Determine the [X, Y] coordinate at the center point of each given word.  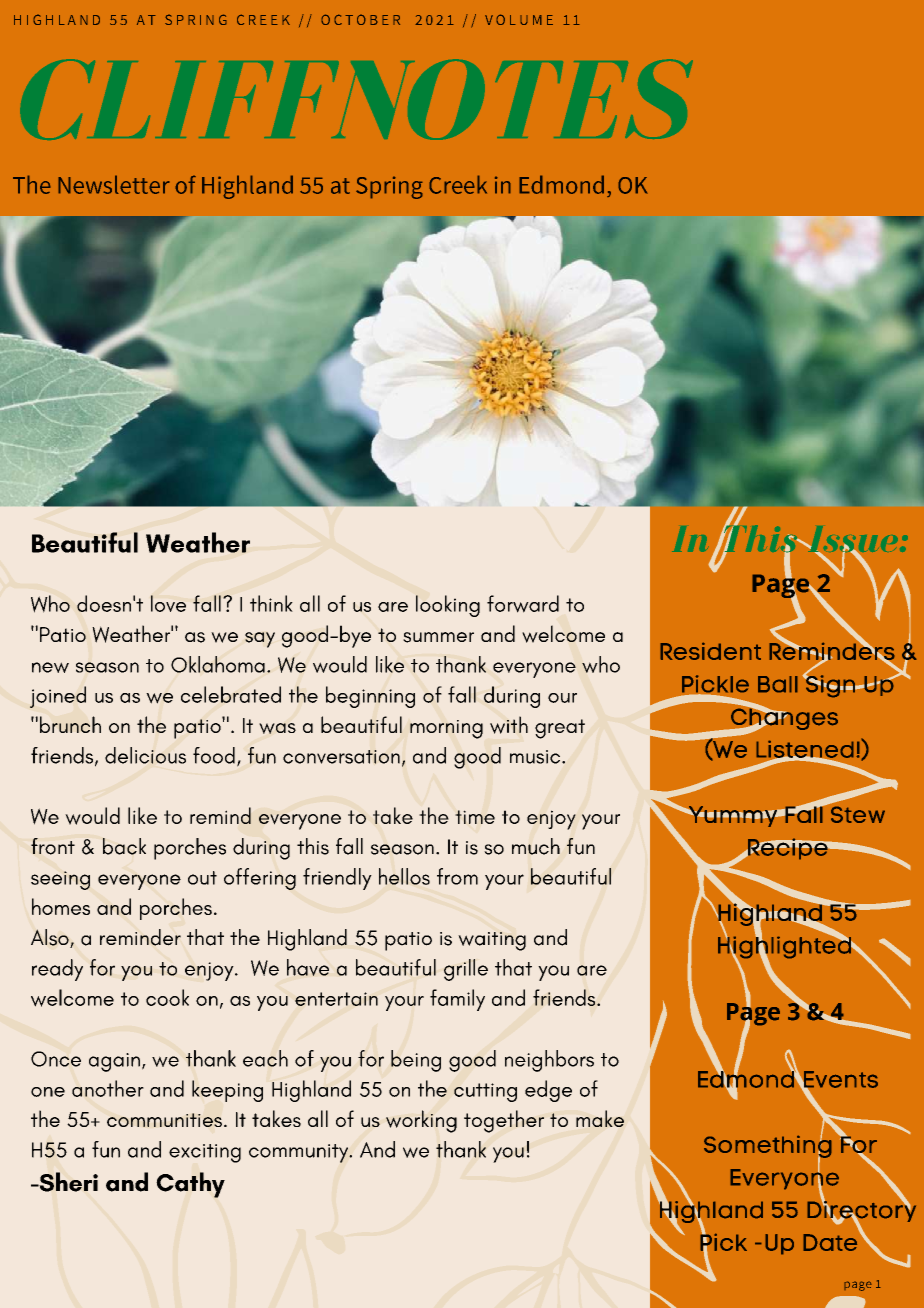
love [168, 603]
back [124, 846]
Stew [858, 814]
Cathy [190, 1185]
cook [167, 997]
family [457, 1000]
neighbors [549, 1061]
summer [438, 637]
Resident [710, 651]
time [475, 817]
